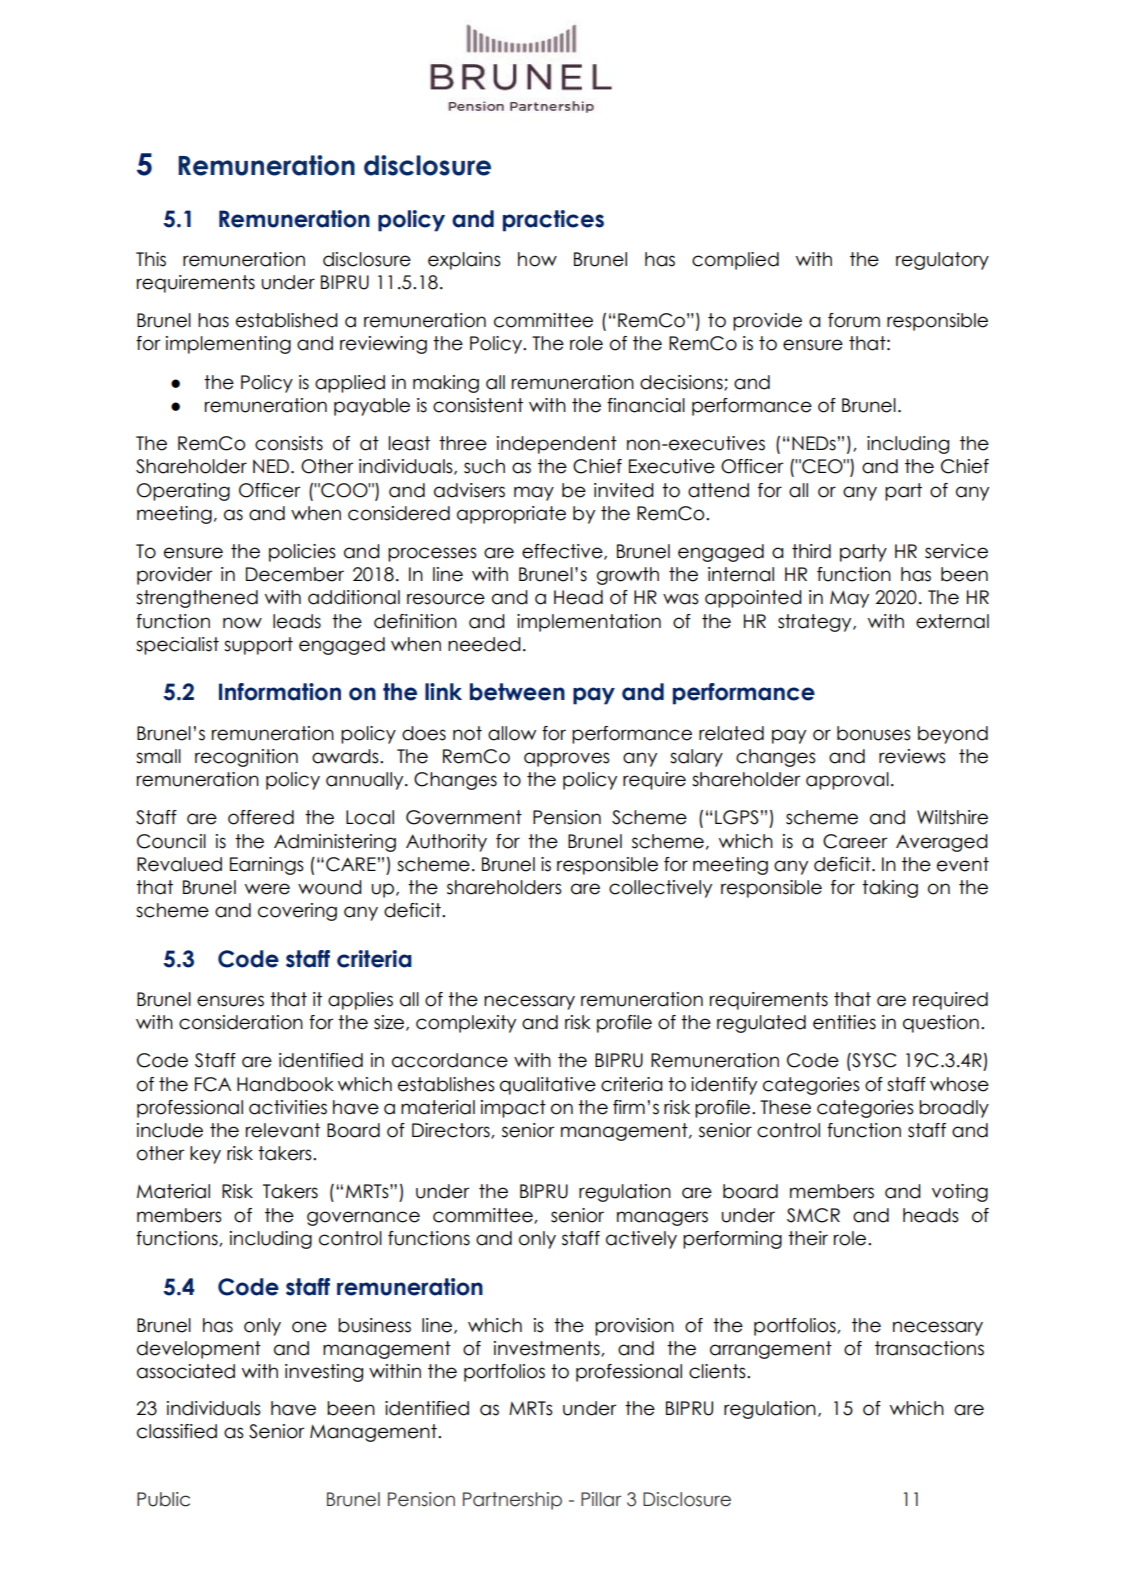  Describe the element at coordinates (601, 1499) in the image. I see `Pillar` at that location.
